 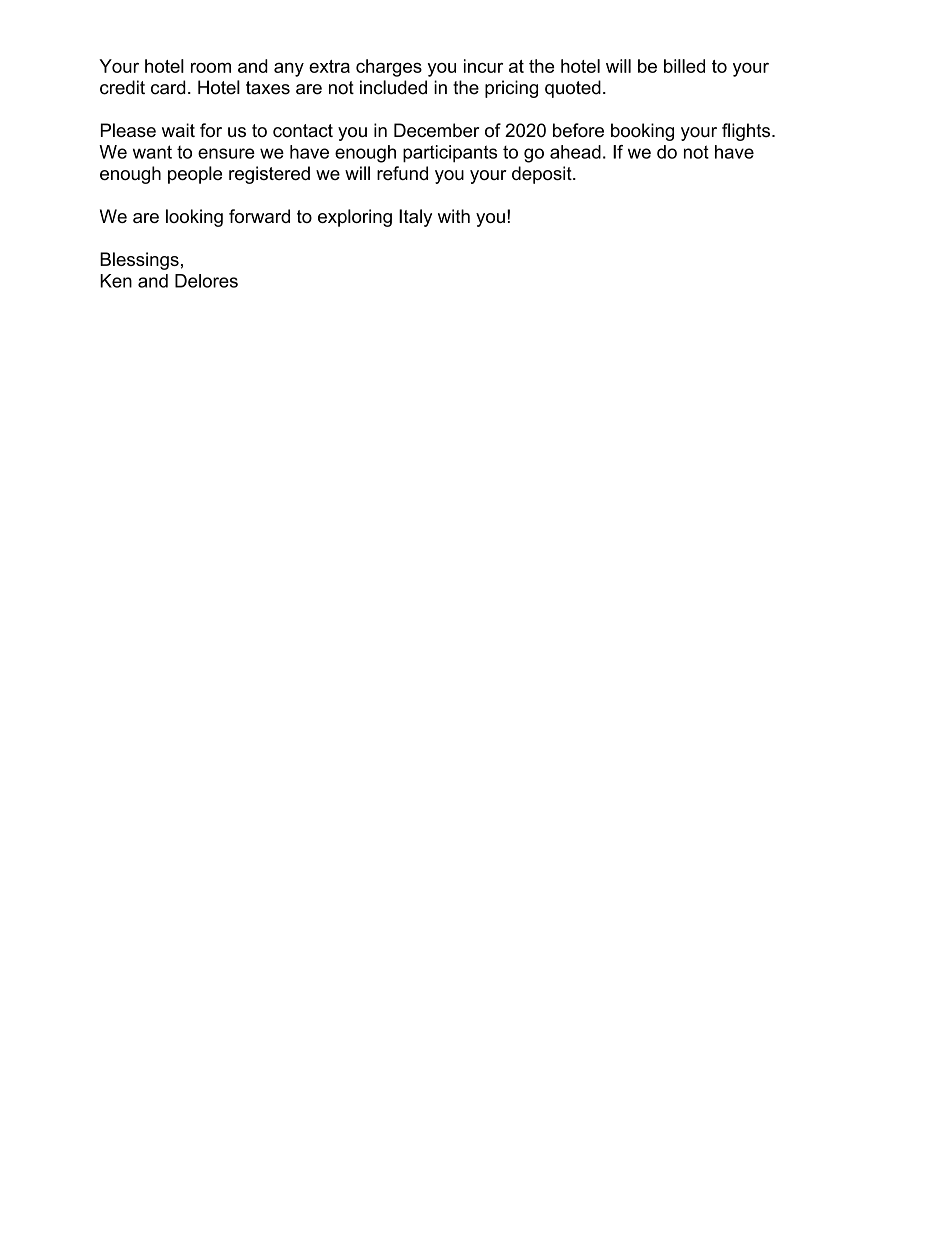 What do you see at coordinates (389, 68) in the page?
I see `charges` at bounding box center [389, 68].
